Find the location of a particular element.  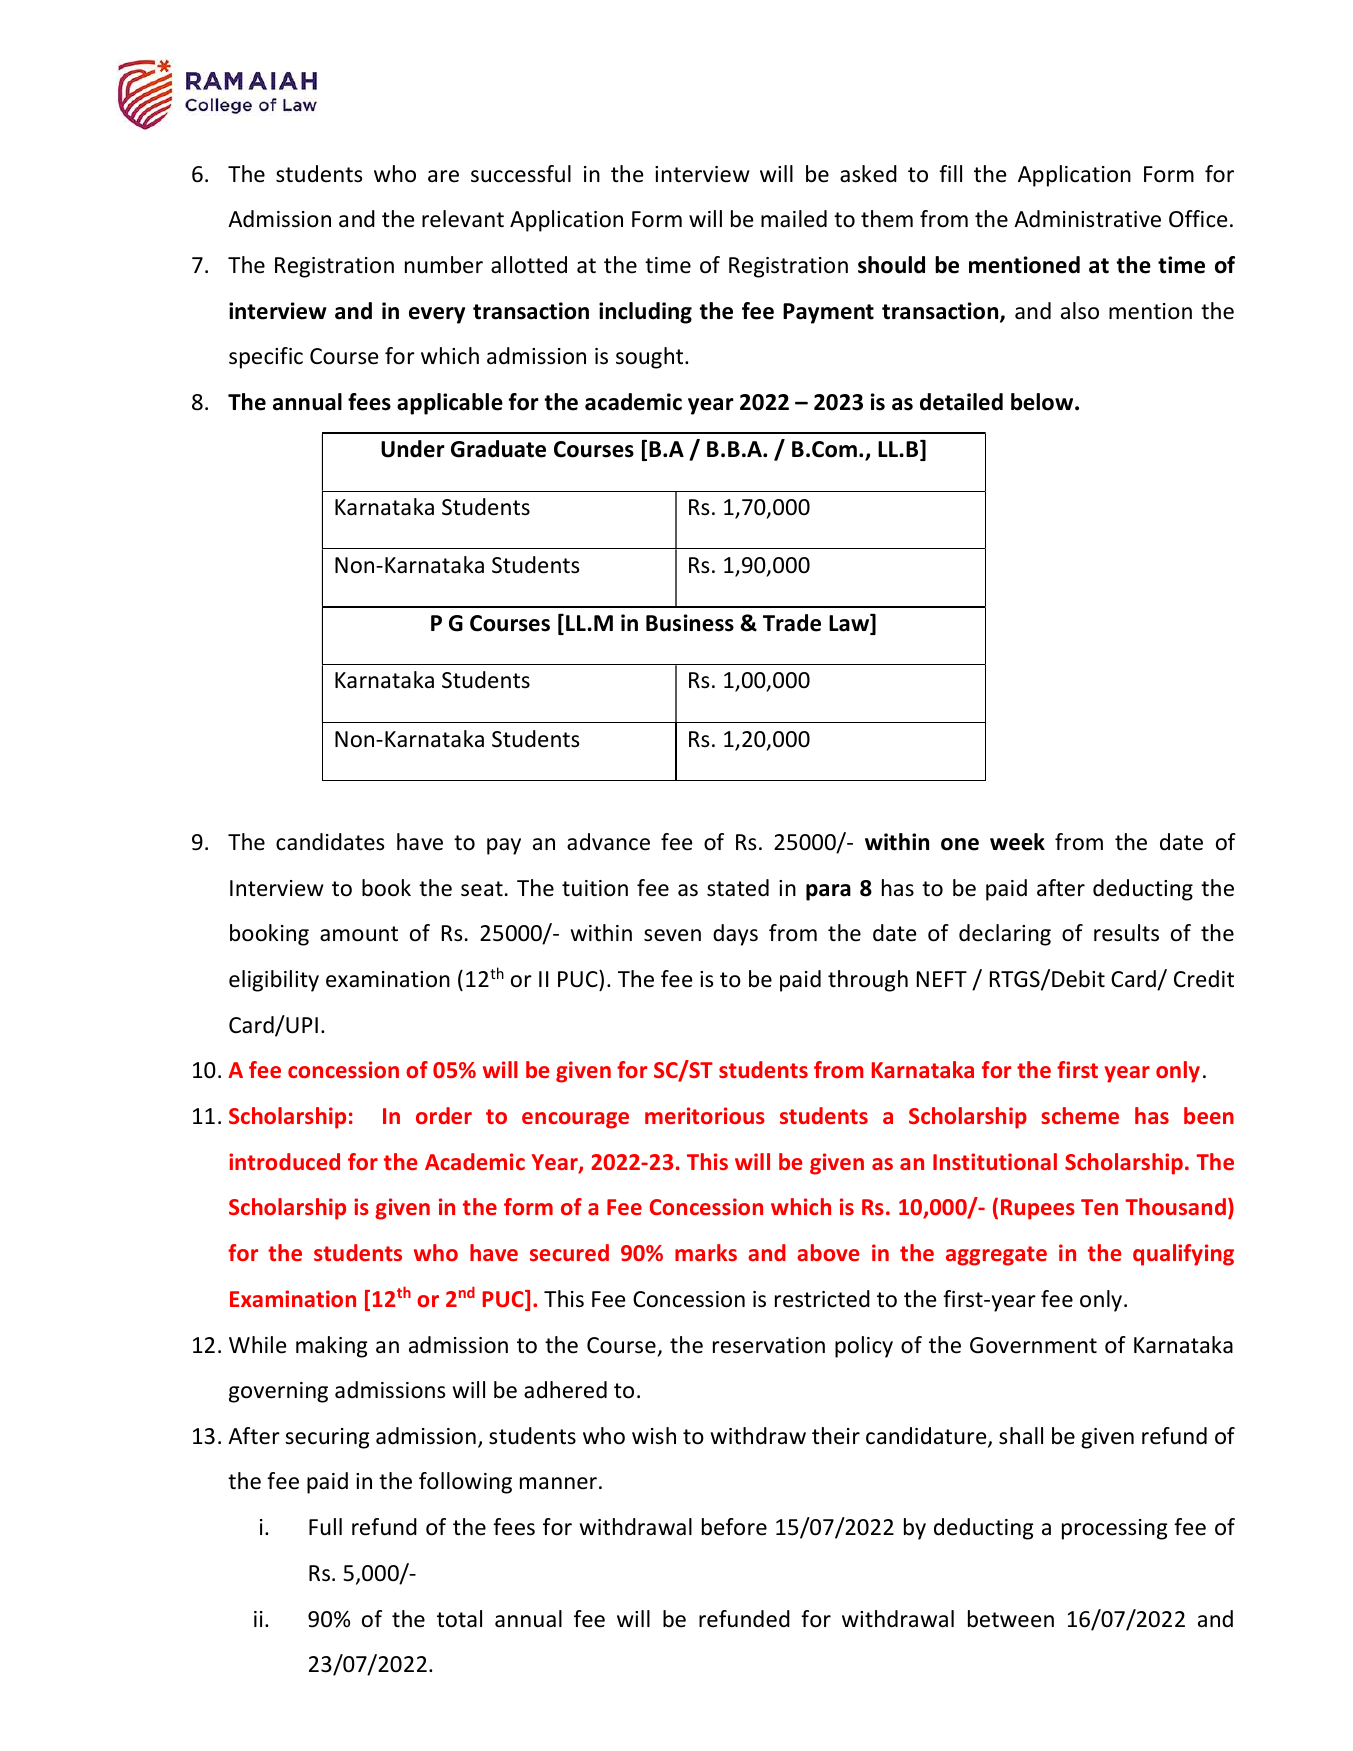

Business is located at coordinates (690, 623).
